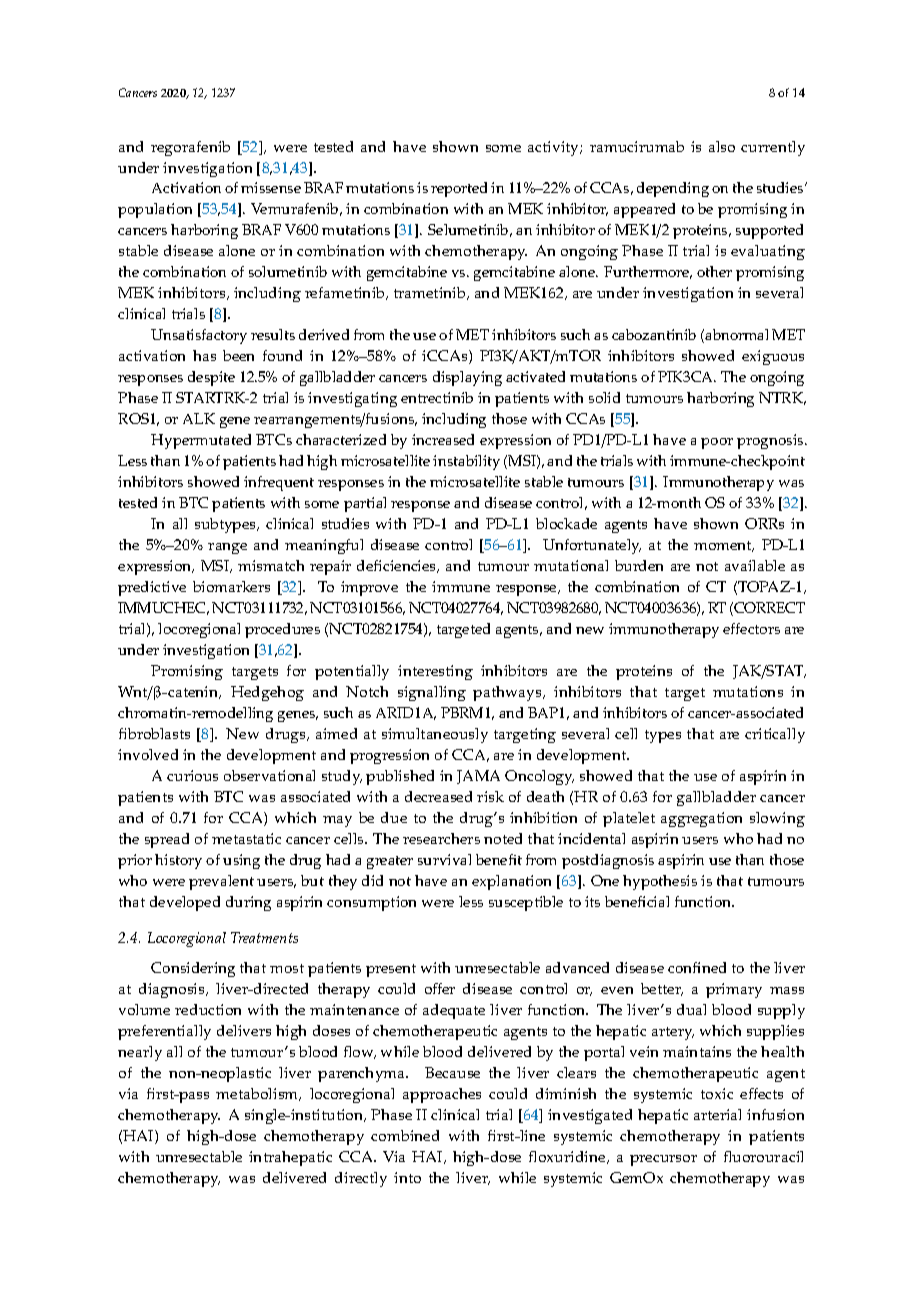  I want to click on depending, so click(673, 189).
